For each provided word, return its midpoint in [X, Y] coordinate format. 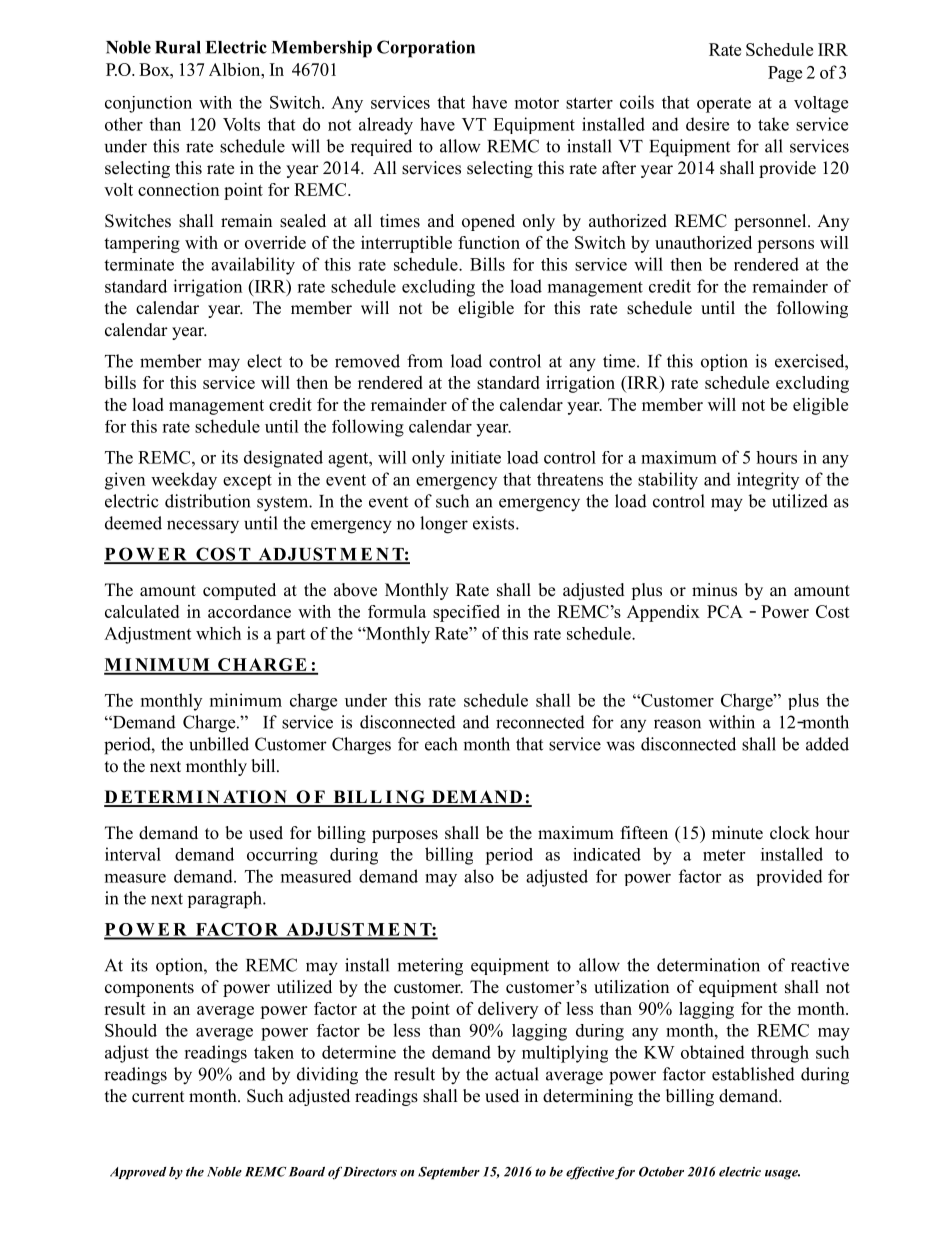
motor [537, 103]
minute [737, 833]
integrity [768, 481]
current [158, 1097]
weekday [184, 481]
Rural [178, 47]
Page [785, 74]
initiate [476, 457]
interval [133, 854]
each [441, 744]
